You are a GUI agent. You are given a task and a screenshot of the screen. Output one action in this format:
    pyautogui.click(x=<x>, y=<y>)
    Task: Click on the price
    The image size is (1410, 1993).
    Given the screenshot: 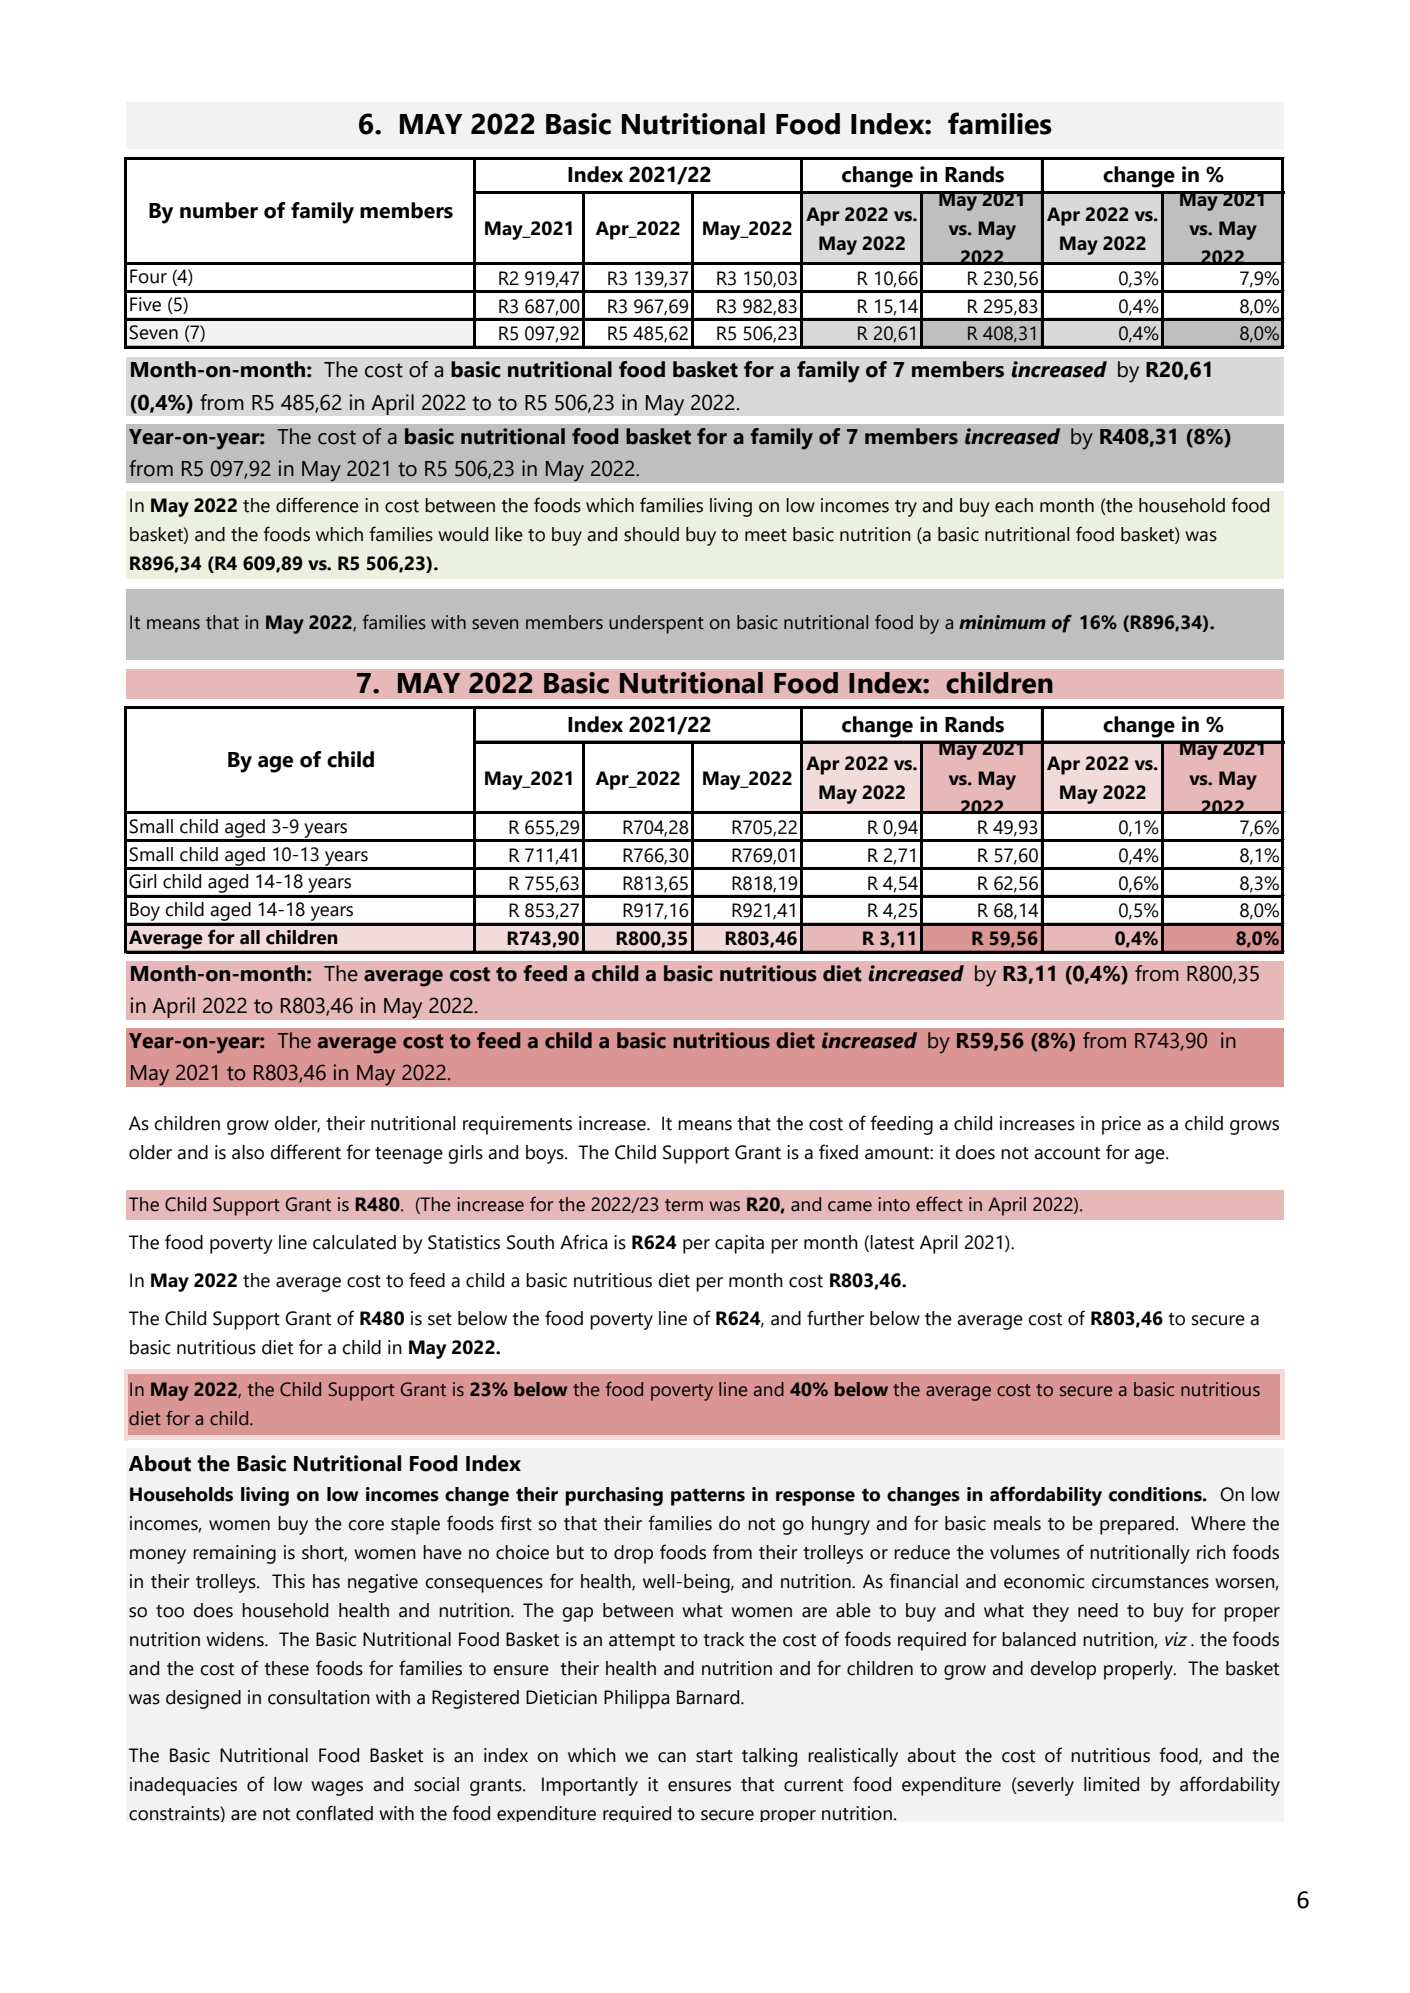 What is the action you would take?
    pyautogui.click(x=1121, y=1125)
